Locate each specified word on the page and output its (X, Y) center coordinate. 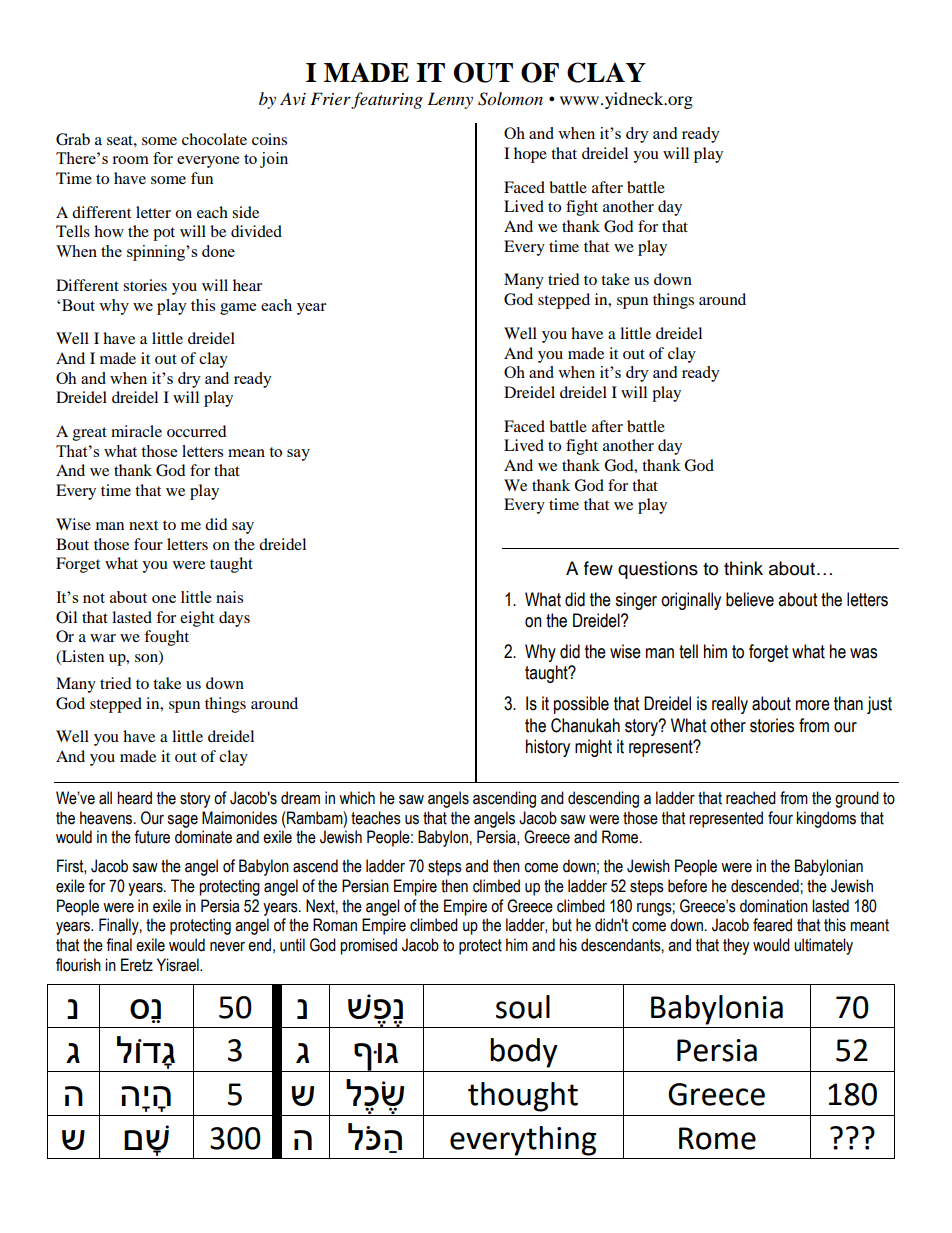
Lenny (450, 100)
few (598, 568)
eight (197, 619)
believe (750, 599)
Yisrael (179, 965)
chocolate (214, 139)
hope (530, 155)
